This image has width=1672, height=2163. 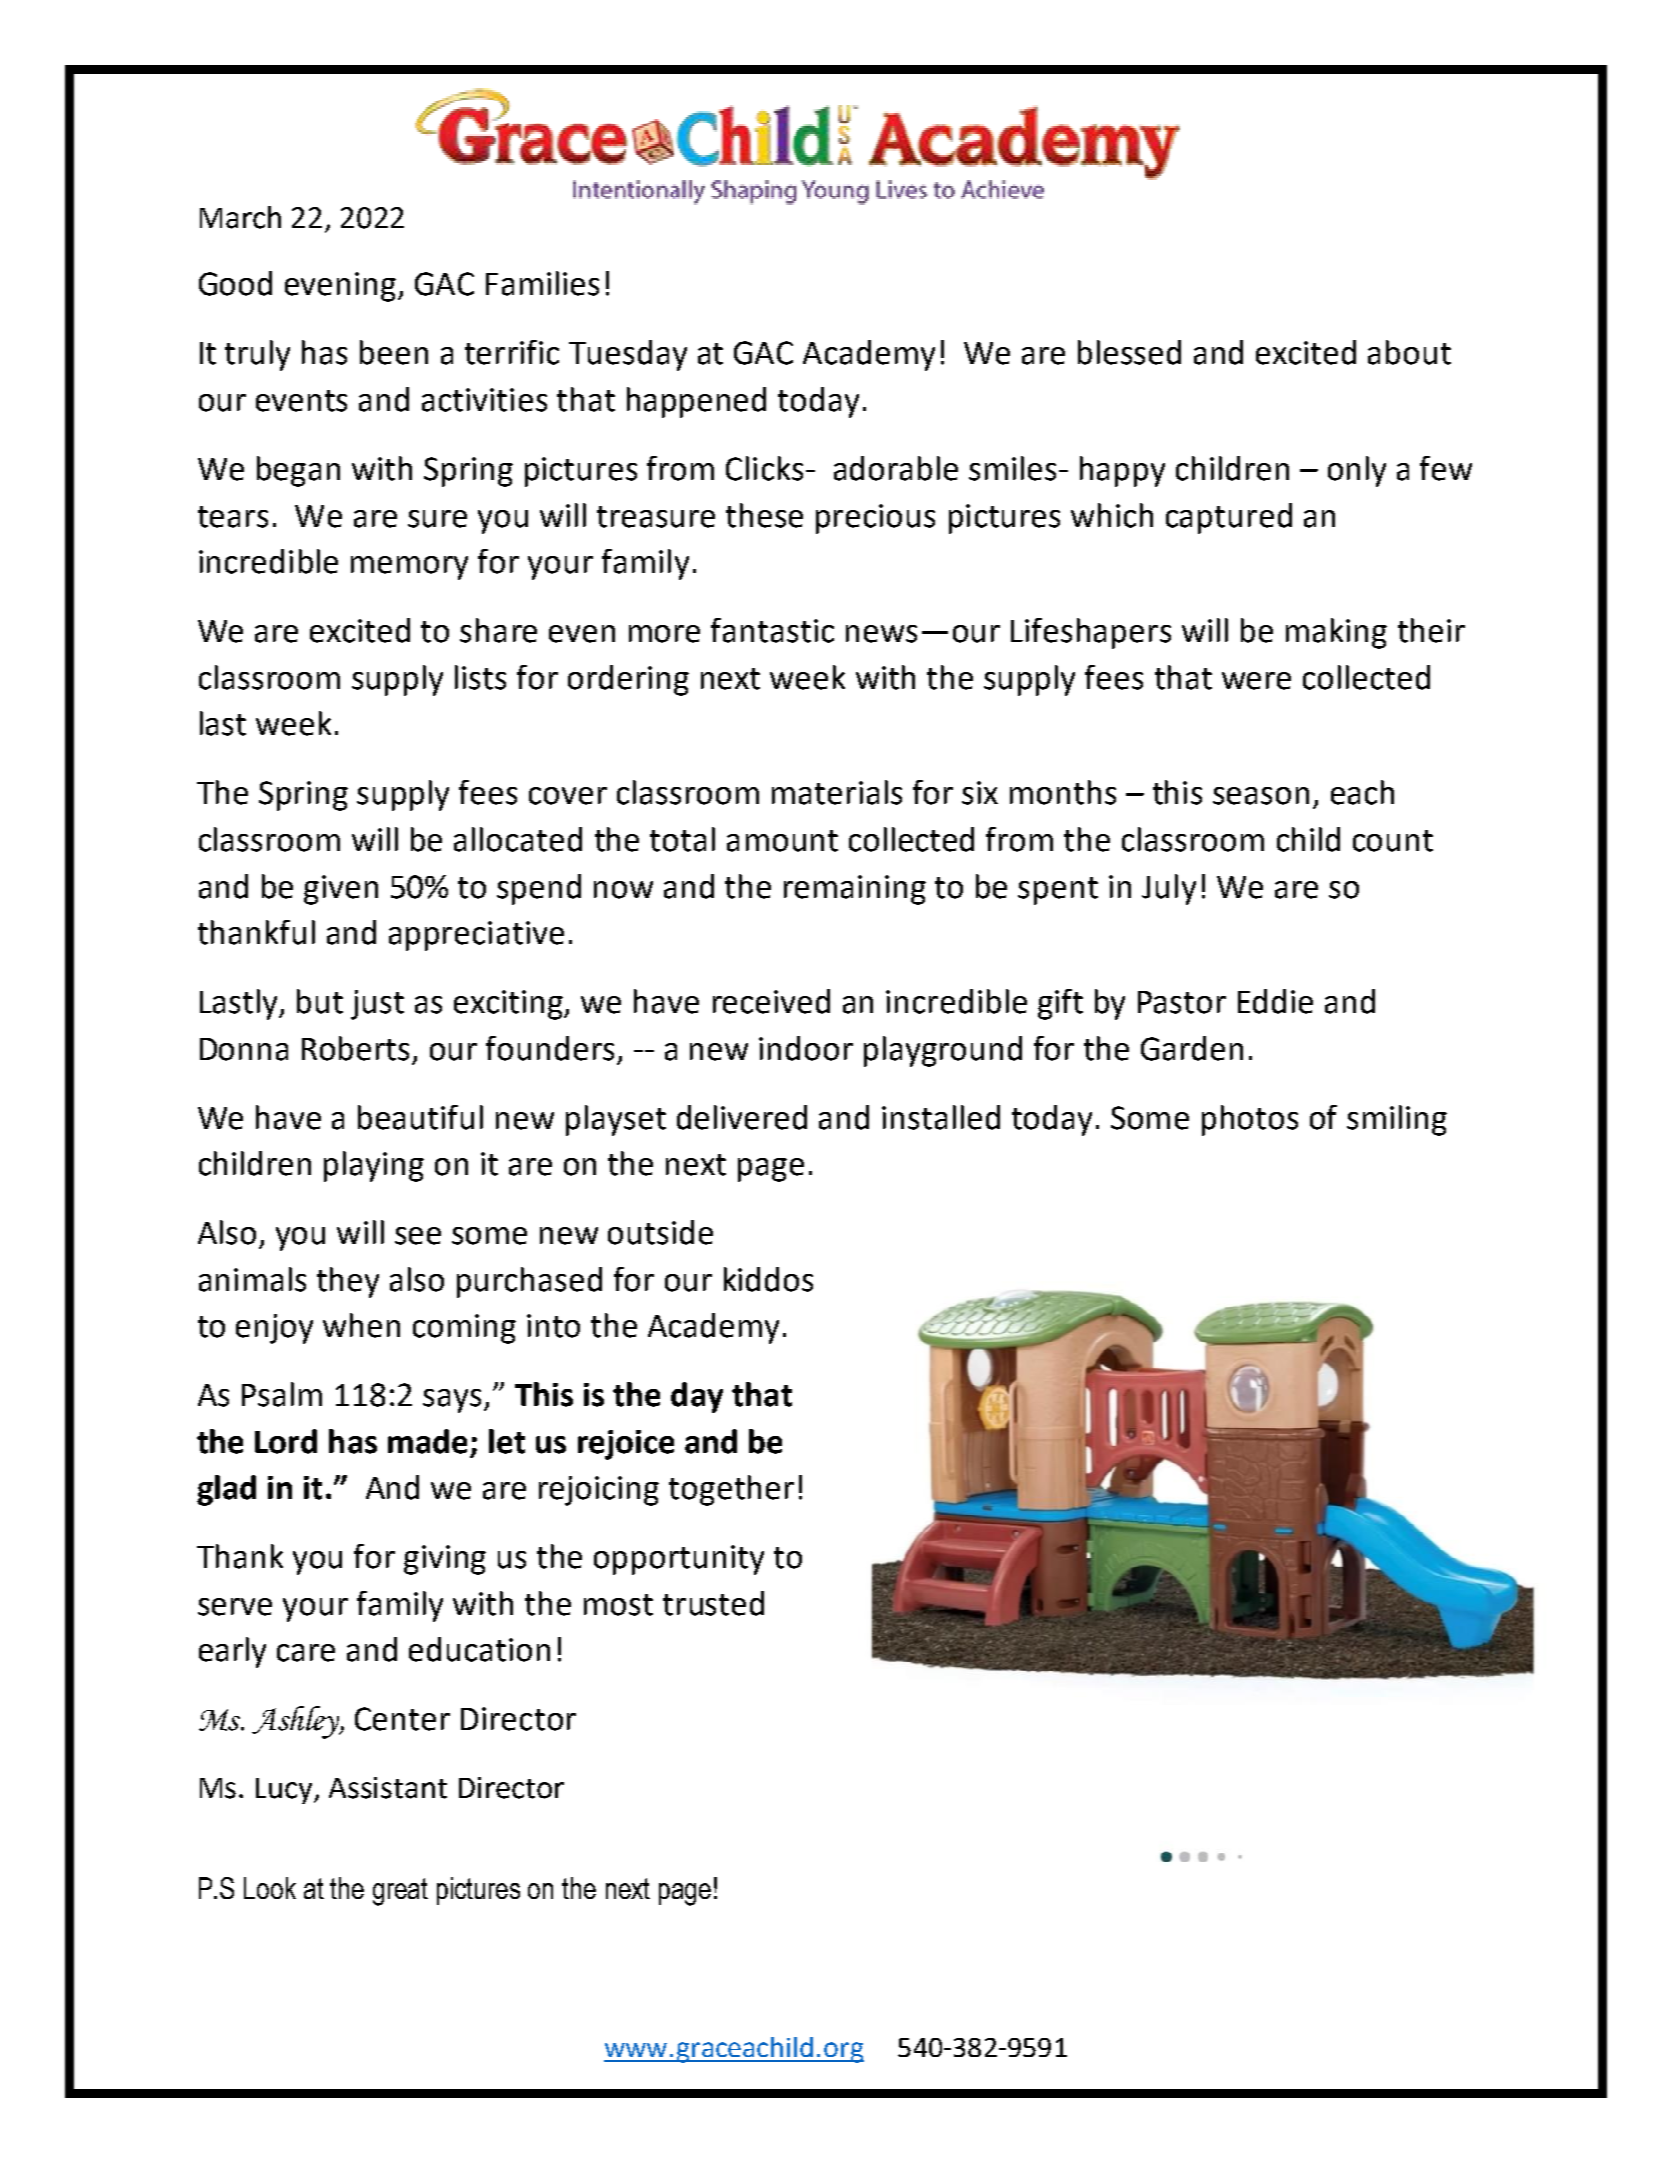 What do you see at coordinates (1409, 352) in the image?
I see `about` at bounding box center [1409, 352].
